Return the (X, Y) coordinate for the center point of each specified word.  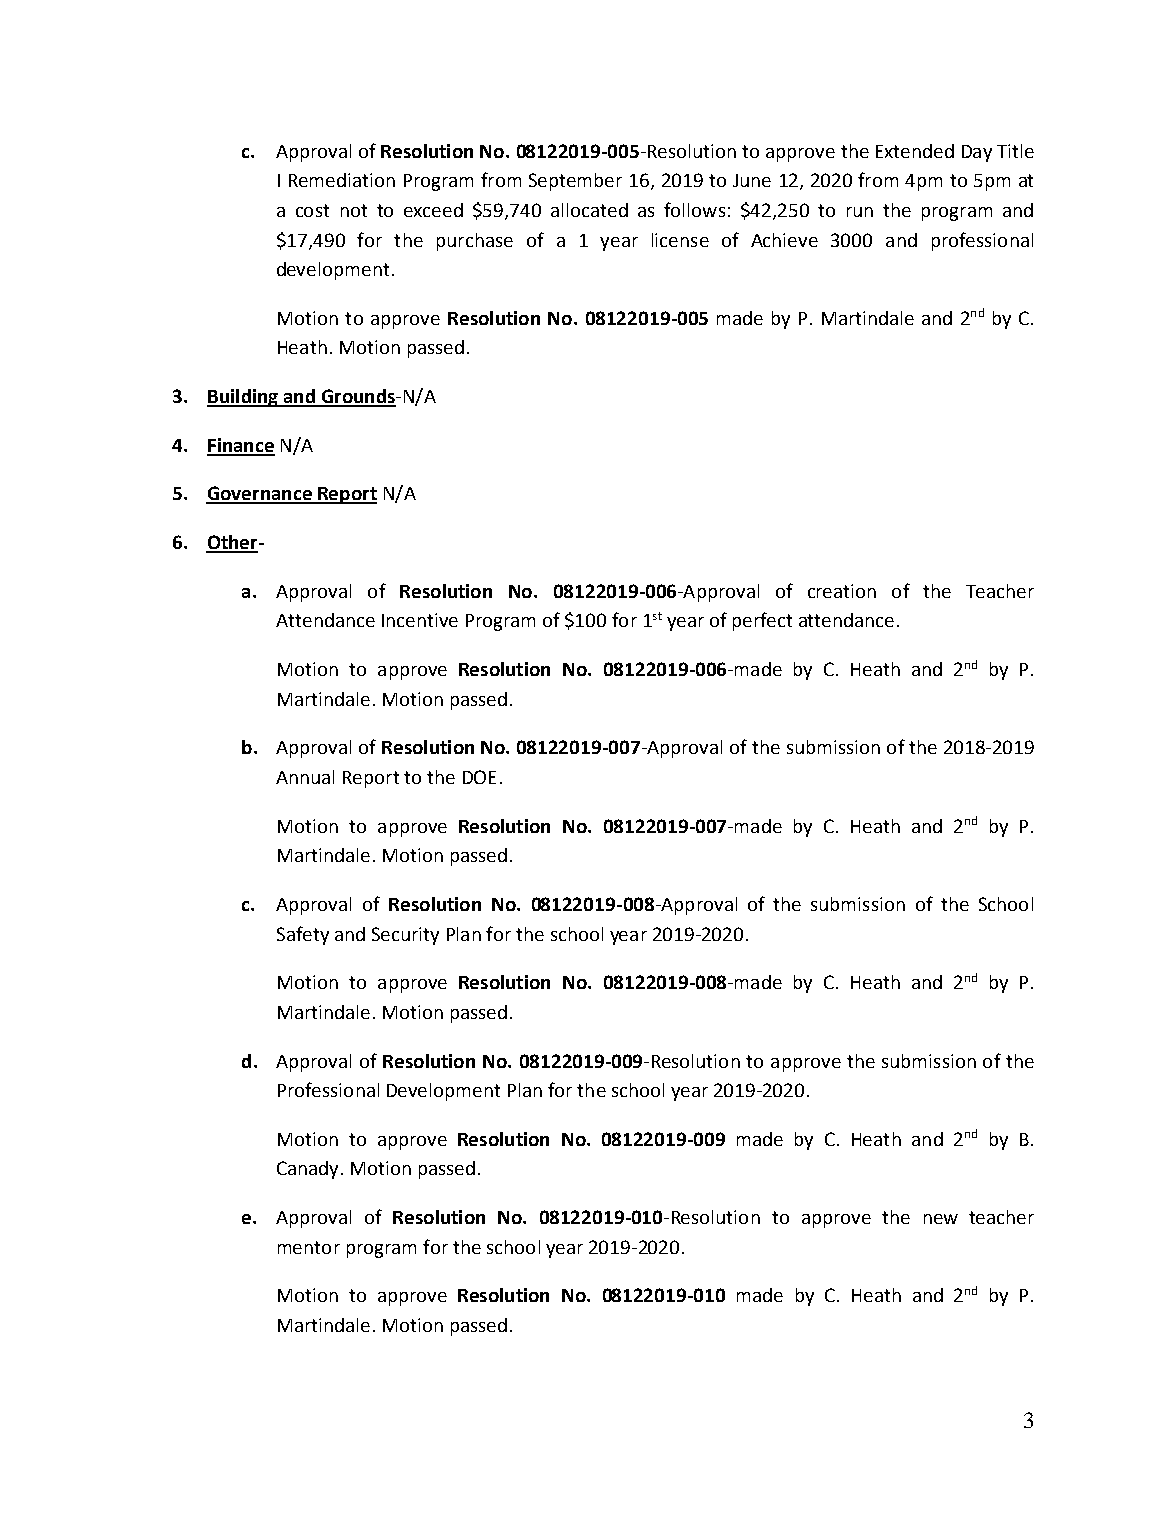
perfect (762, 621)
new (941, 1219)
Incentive (420, 620)
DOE (479, 777)
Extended (915, 151)
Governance (260, 494)
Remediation (342, 180)
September (575, 182)
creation (842, 591)
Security (405, 936)
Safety (303, 935)
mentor (309, 1247)
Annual (305, 777)
